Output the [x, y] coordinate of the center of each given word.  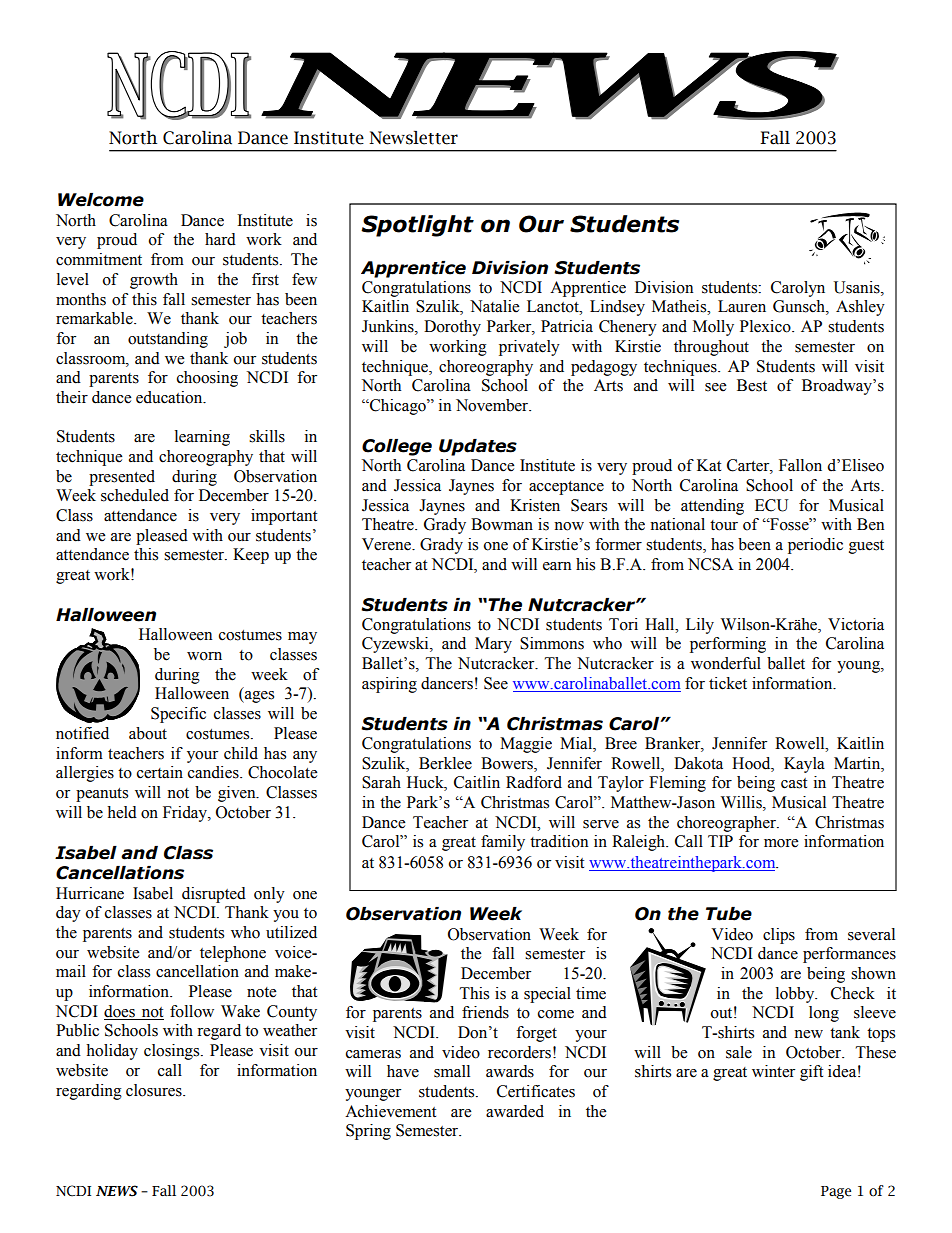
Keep [251, 556]
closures [155, 1090]
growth [154, 281]
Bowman [502, 524]
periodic [815, 546]
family [503, 843]
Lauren [742, 306]
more [781, 843]
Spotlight [417, 226]
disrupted [214, 895]
